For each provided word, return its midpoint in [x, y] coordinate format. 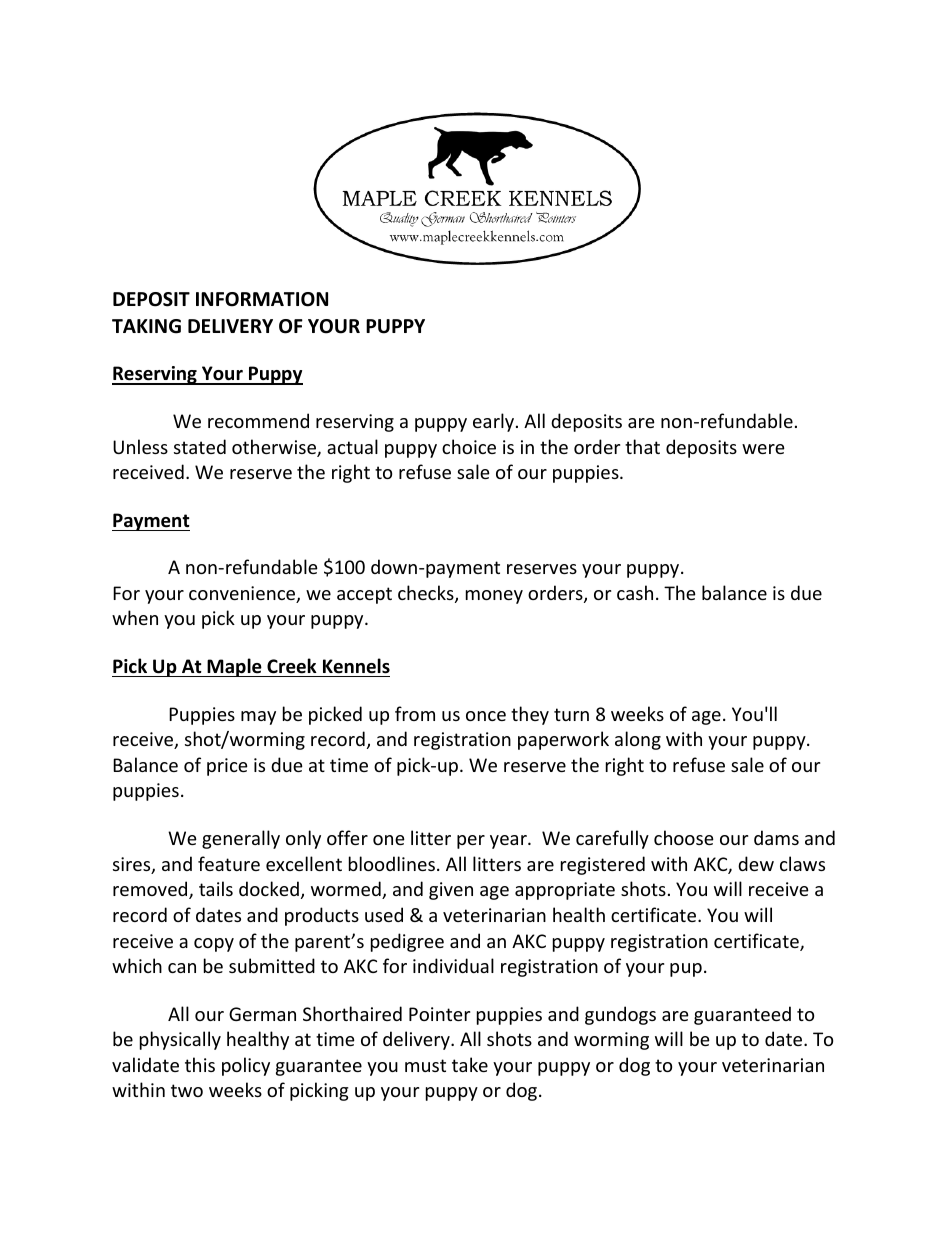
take [470, 1064]
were [763, 449]
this [200, 1064]
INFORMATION [262, 299]
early [495, 422]
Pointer [439, 1014]
